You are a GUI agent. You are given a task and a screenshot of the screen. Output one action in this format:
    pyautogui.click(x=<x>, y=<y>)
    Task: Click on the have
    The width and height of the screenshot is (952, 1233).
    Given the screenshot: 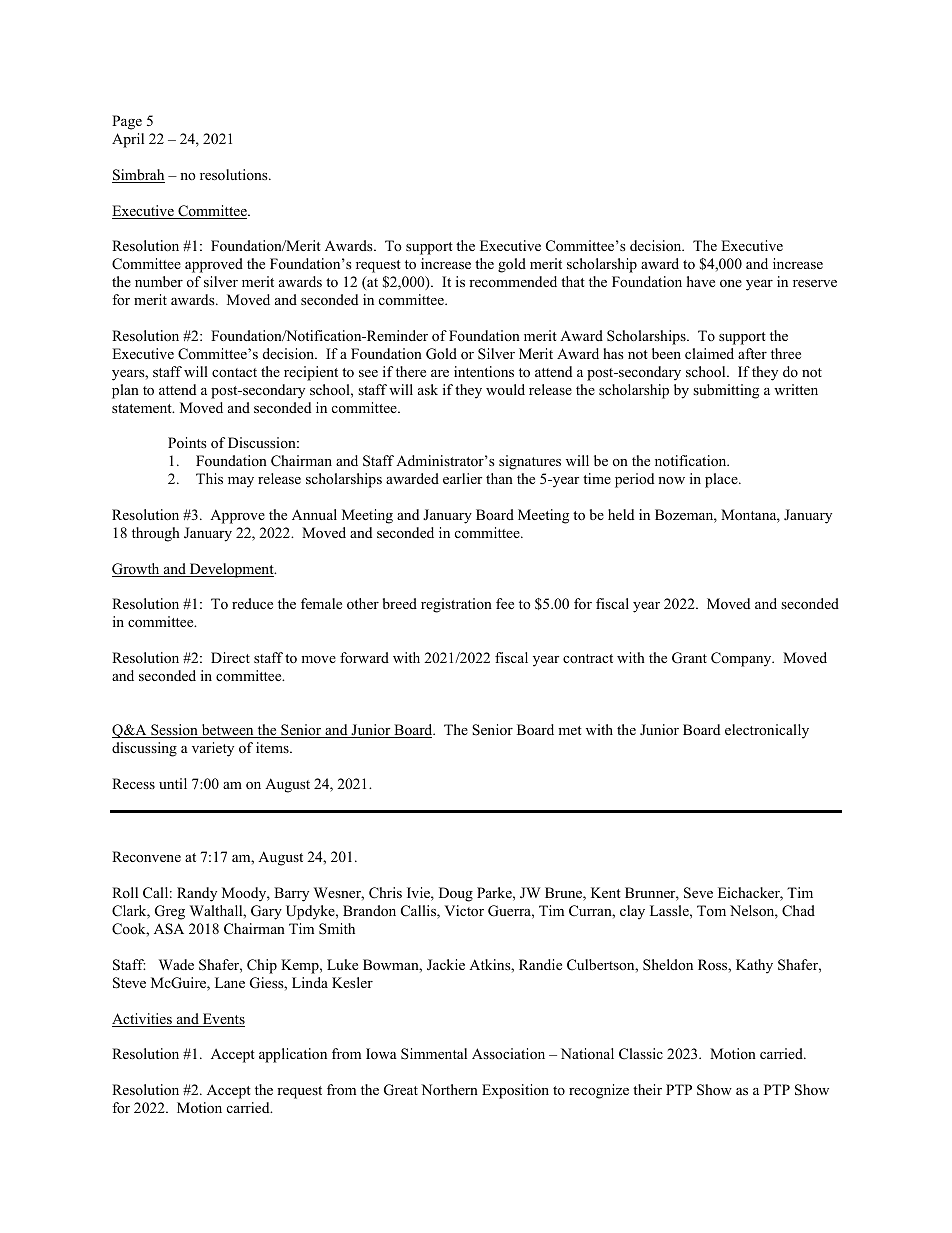 What is the action you would take?
    pyautogui.click(x=701, y=281)
